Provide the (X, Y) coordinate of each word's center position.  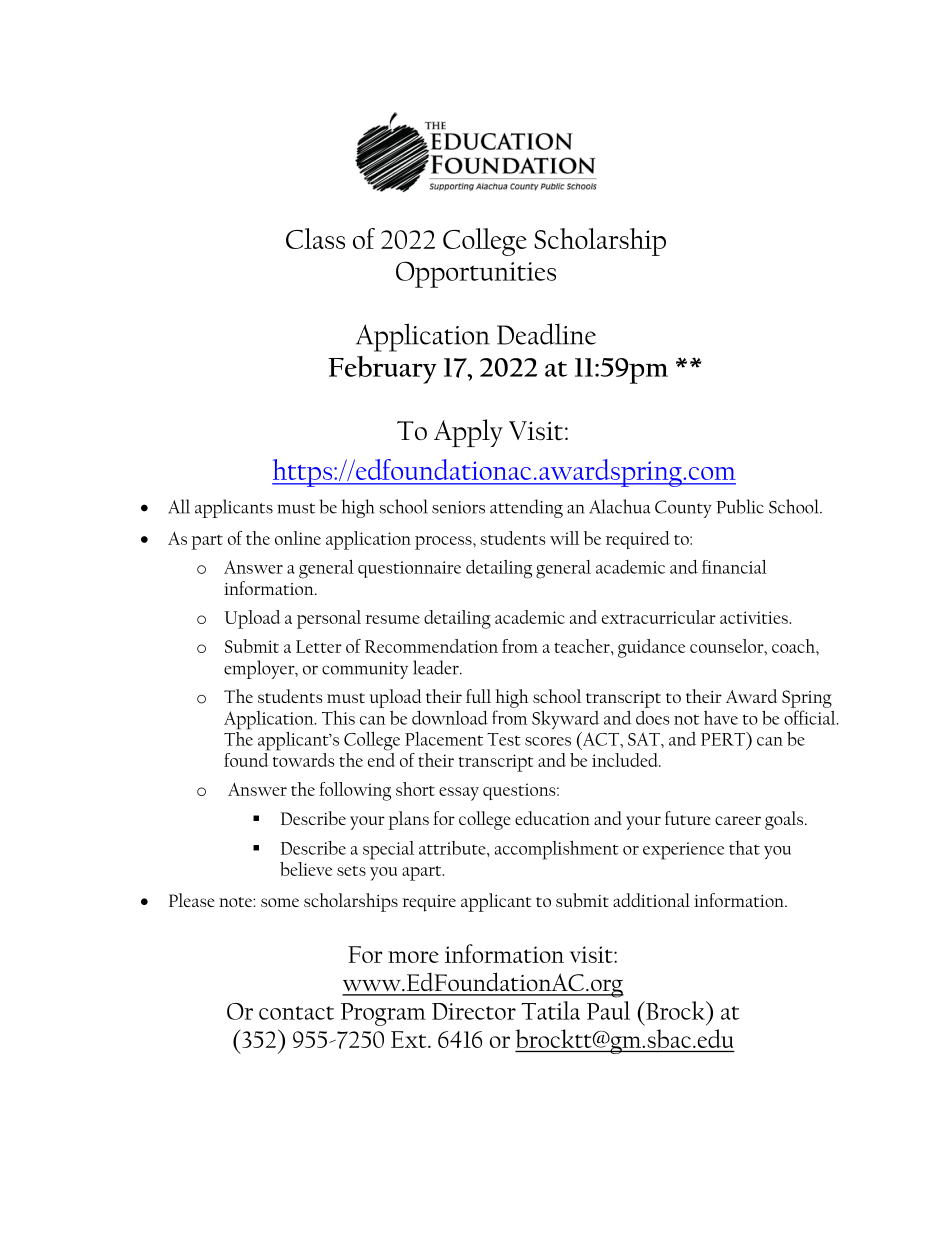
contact (296, 1013)
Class (315, 238)
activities (755, 617)
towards (304, 758)
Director (474, 1011)
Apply (468, 433)
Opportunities (476, 274)
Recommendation (431, 646)
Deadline (546, 334)
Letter (319, 646)
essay (459, 794)
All (179, 506)
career (738, 820)
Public (740, 506)
